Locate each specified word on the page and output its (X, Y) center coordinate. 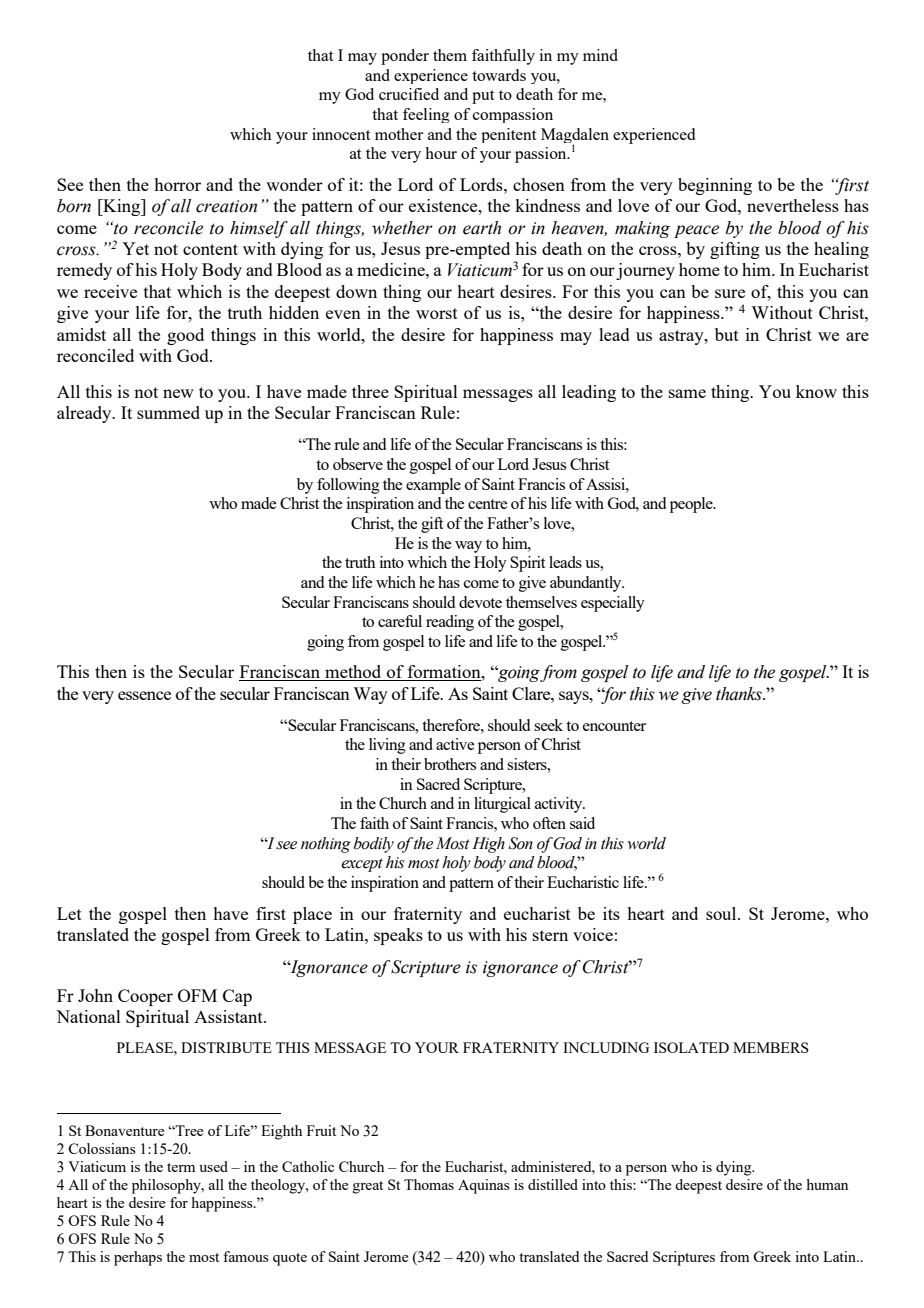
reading (450, 623)
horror (177, 184)
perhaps (138, 1258)
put (483, 97)
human (827, 1184)
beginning (715, 186)
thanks (740, 694)
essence (144, 695)
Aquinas (484, 1186)
